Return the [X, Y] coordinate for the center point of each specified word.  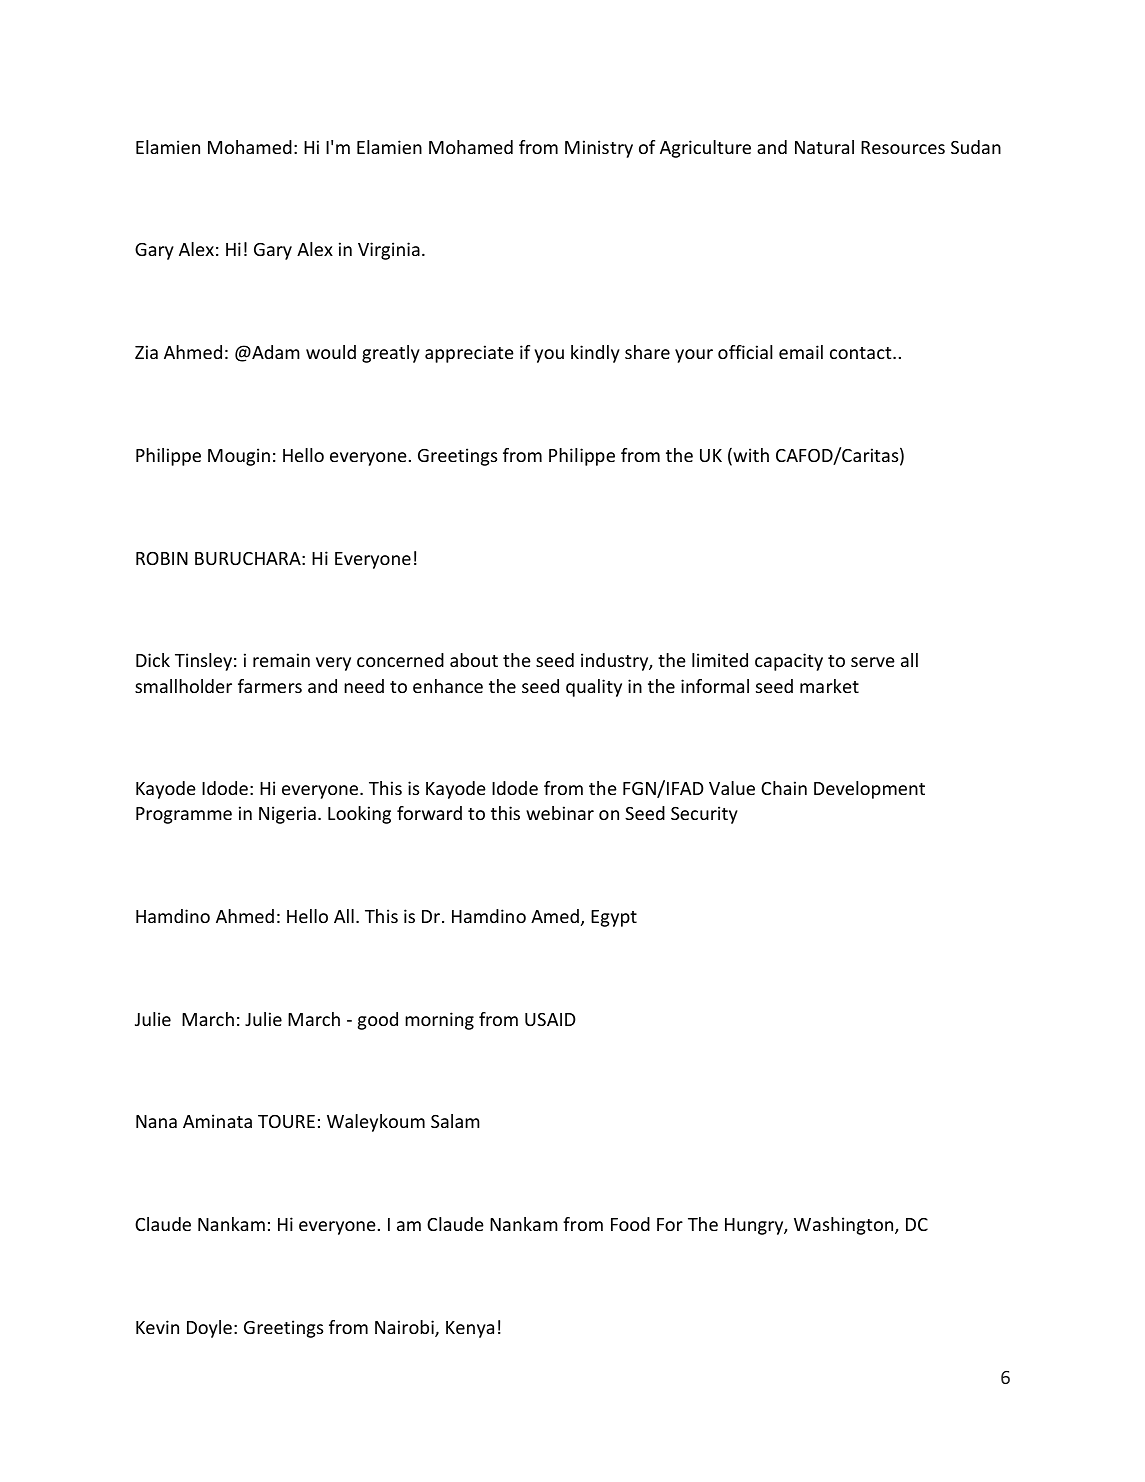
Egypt [614, 918]
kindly [595, 354]
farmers [270, 686]
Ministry [599, 149]
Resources [903, 147]
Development [869, 790]
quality [594, 688]
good [378, 1021]
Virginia [389, 251]
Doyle [209, 1329]
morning [439, 1021]
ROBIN [162, 558]
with [750, 456]
